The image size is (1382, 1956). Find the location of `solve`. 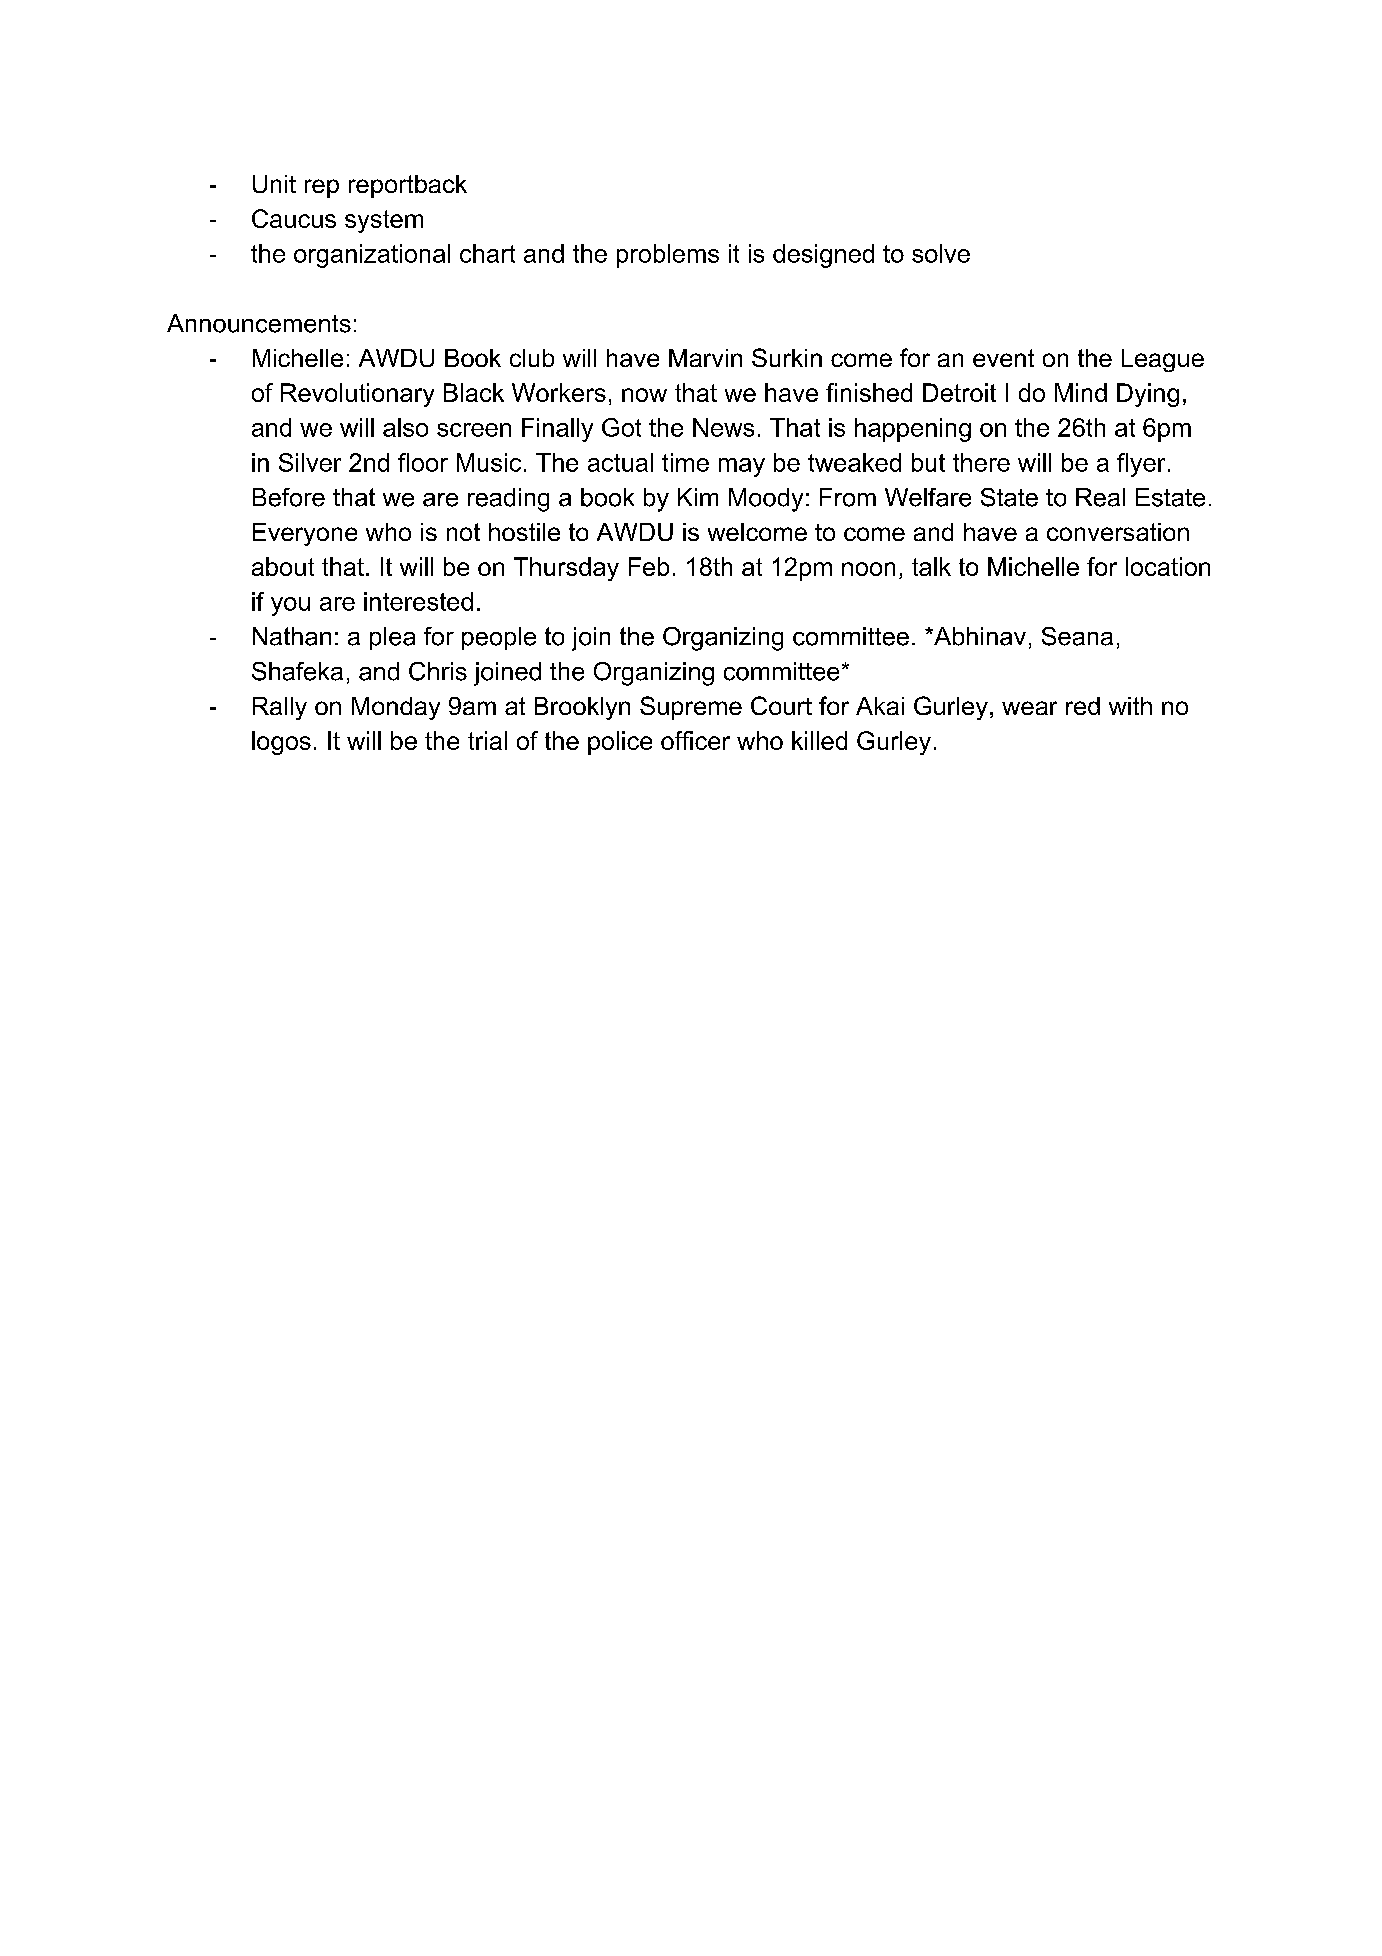

solve is located at coordinates (941, 253).
